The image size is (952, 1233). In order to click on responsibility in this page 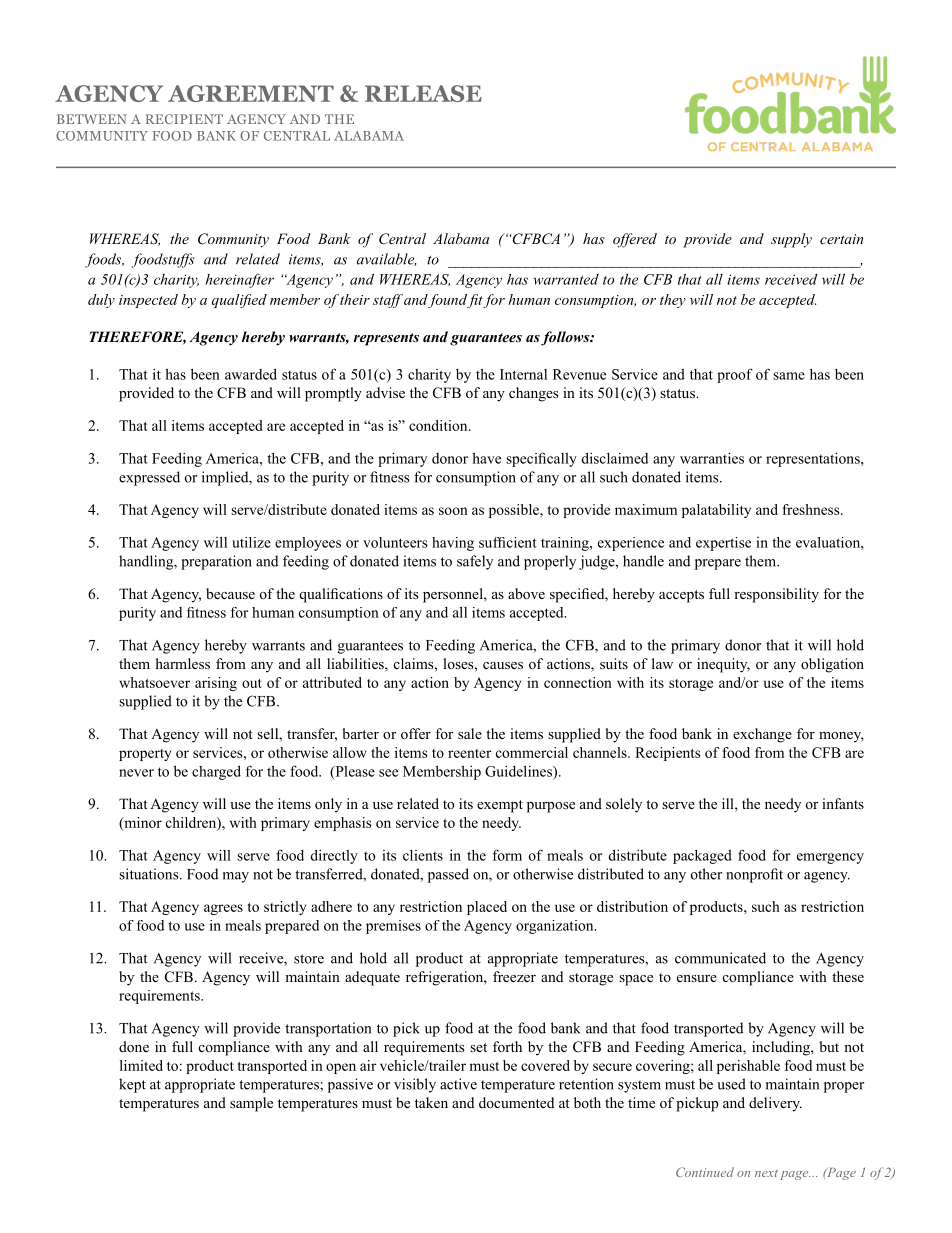, I will do `click(776, 595)`.
